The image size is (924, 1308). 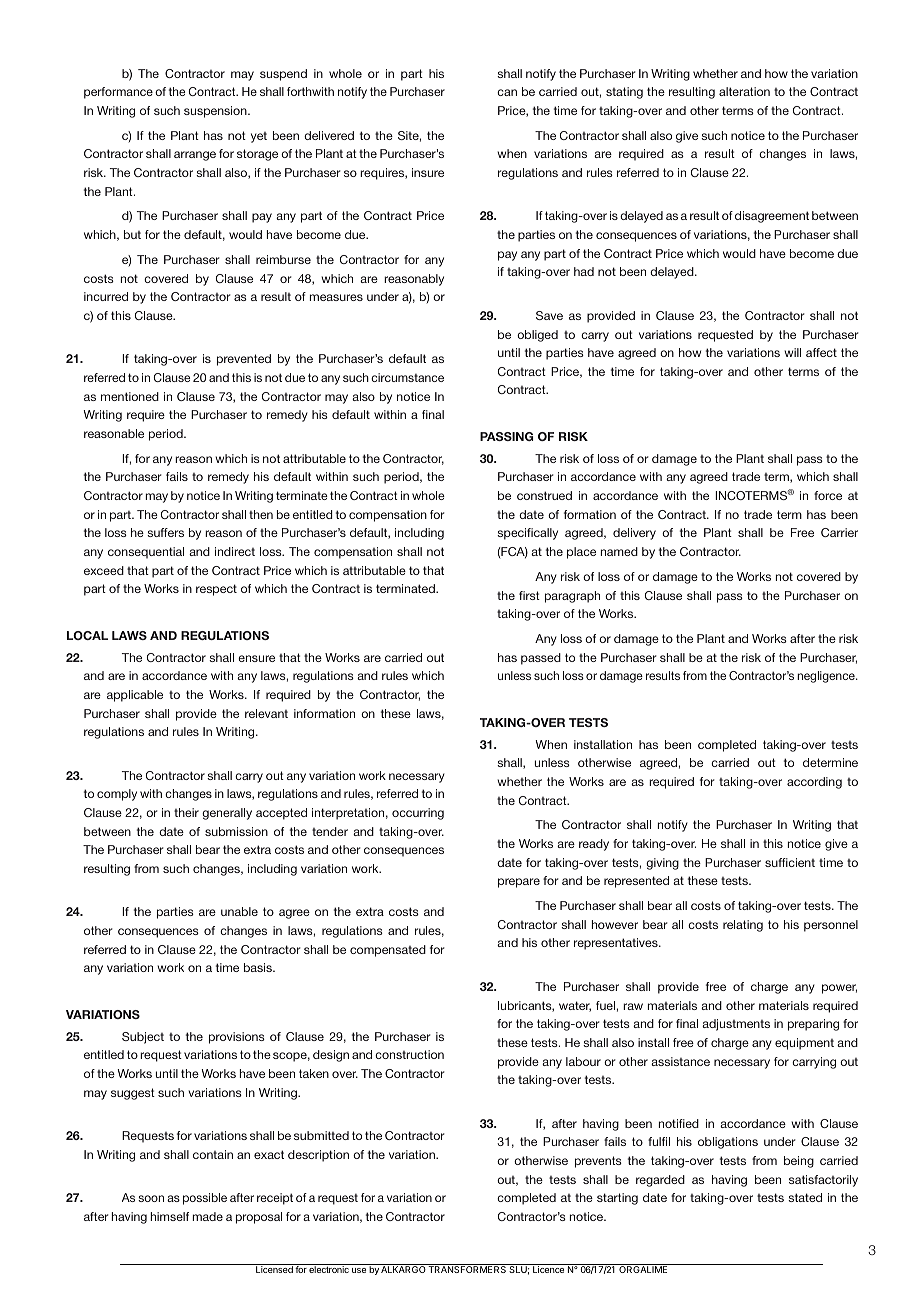 What do you see at coordinates (744, 91) in the screenshot?
I see `alteration` at bounding box center [744, 91].
